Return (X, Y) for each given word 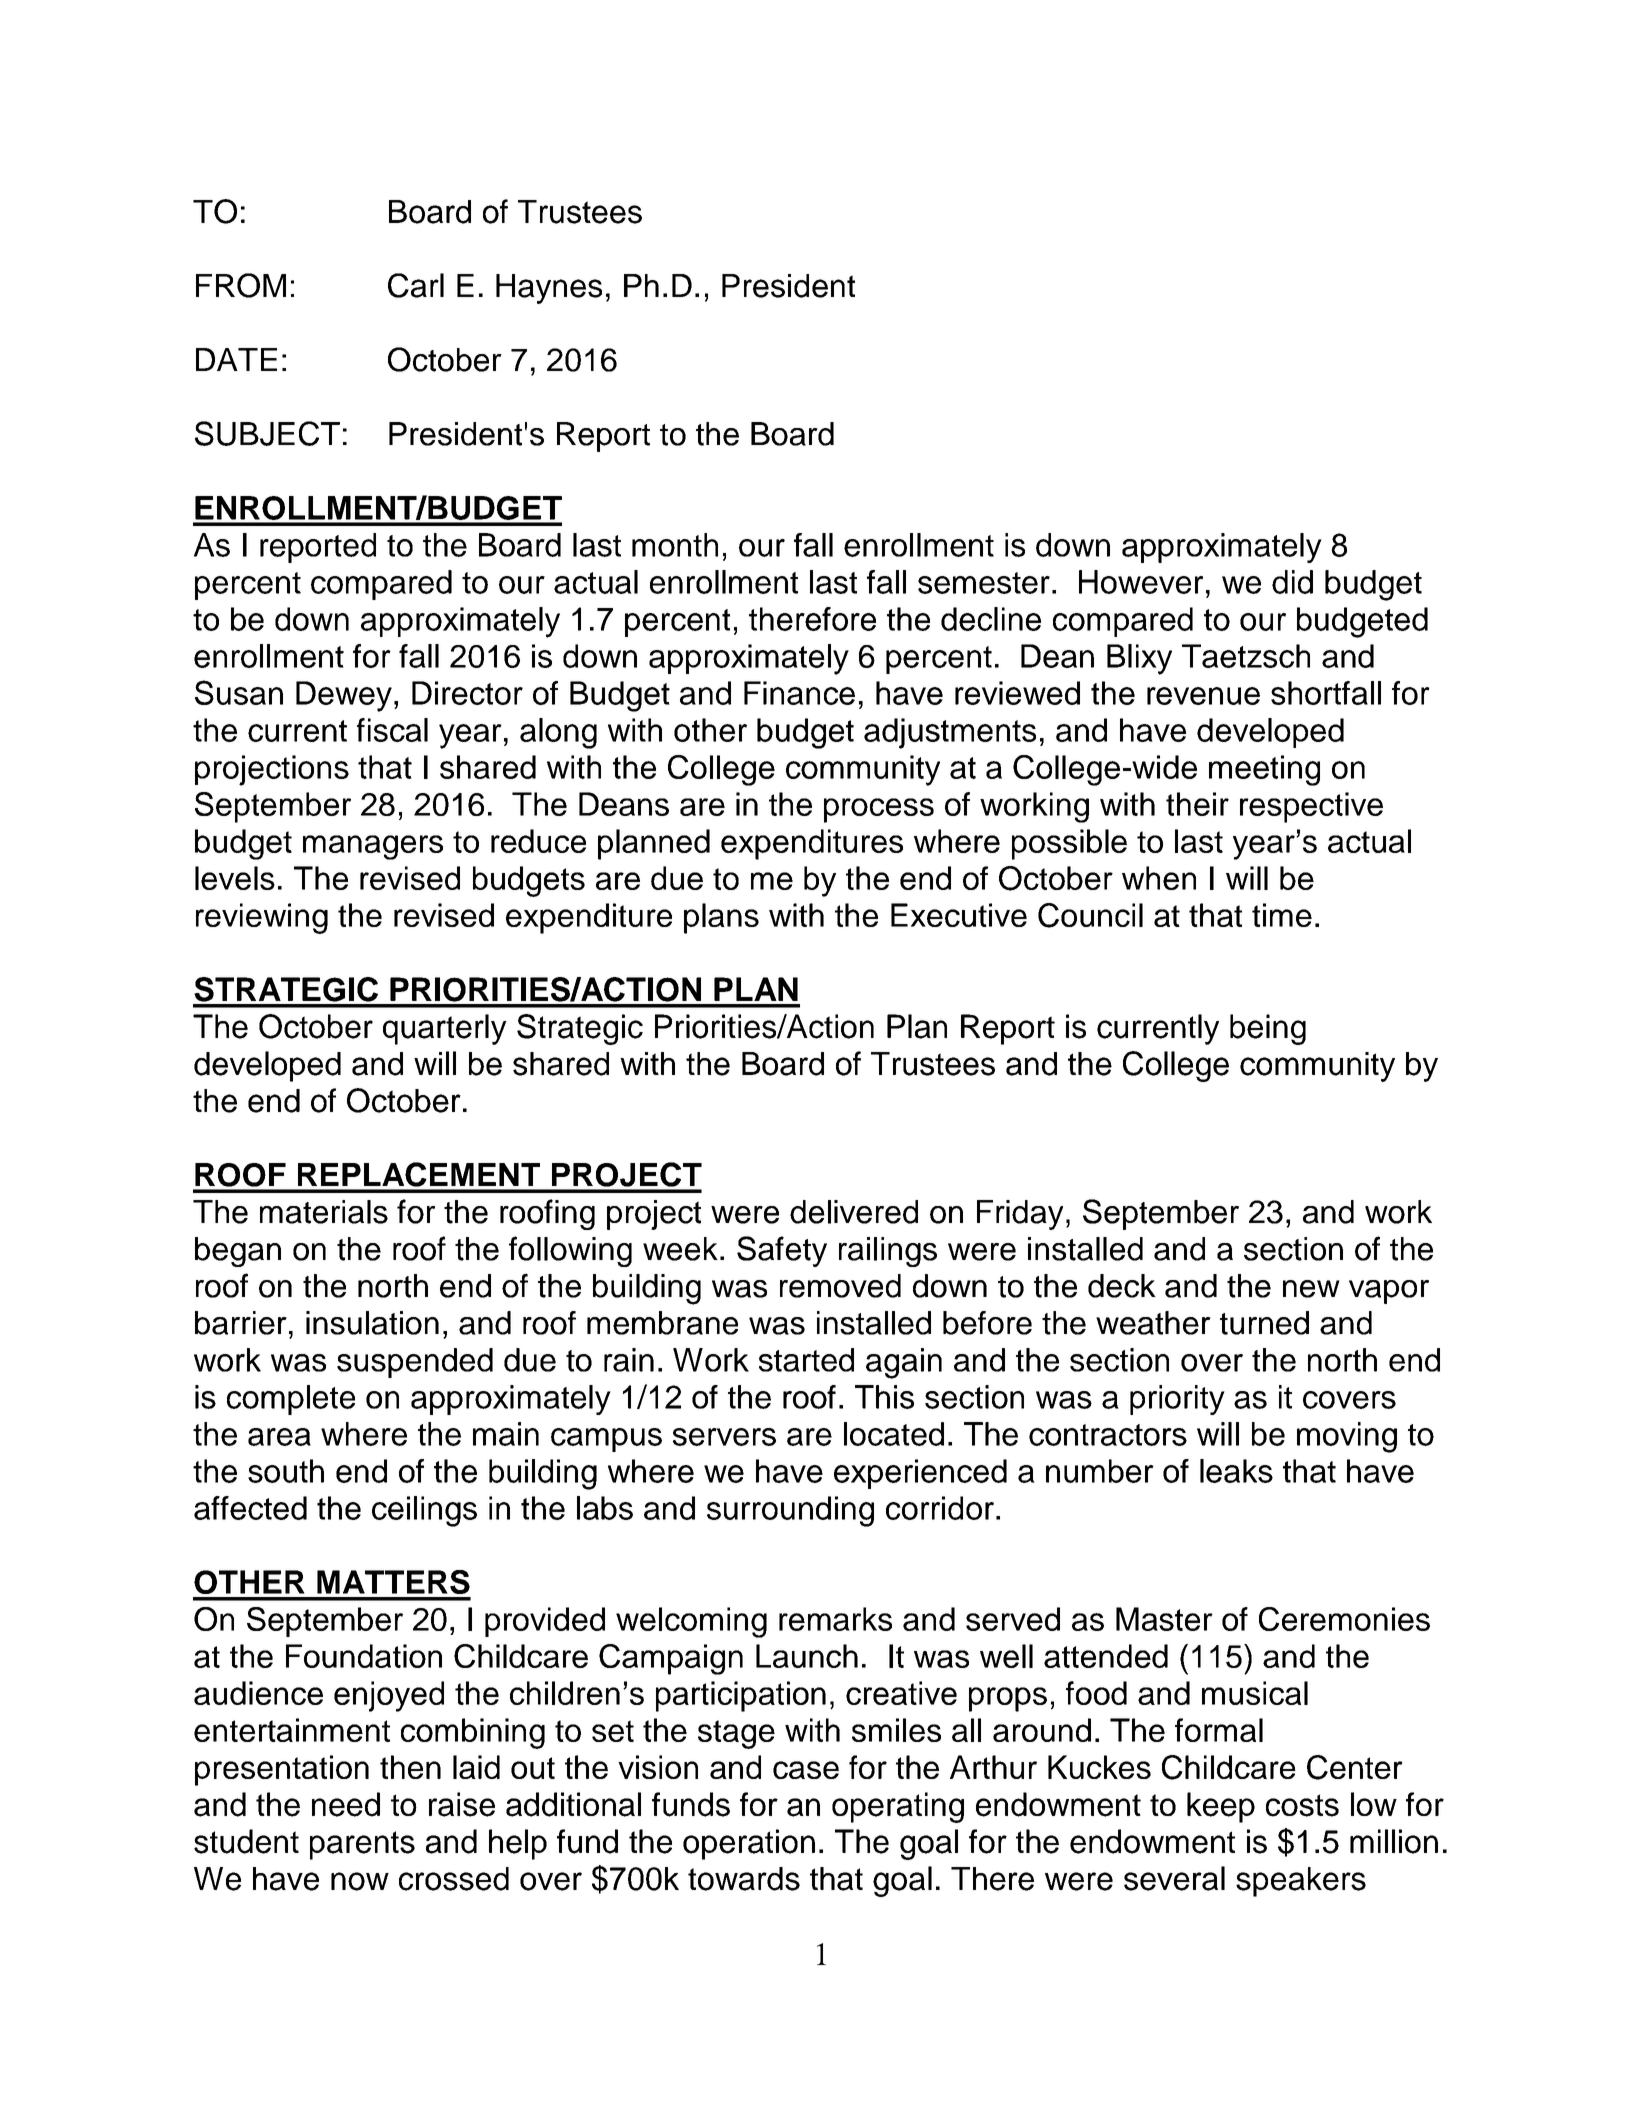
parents (362, 1845)
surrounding (790, 1511)
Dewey (344, 696)
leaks (1236, 1471)
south (286, 1471)
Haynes (549, 289)
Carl (416, 285)
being (1268, 1029)
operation (749, 1844)
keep (1221, 1807)
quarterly (445, 1029)
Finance (799, 693)
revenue (1203, 696)
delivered (854, 1212)
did (1292, 582)
